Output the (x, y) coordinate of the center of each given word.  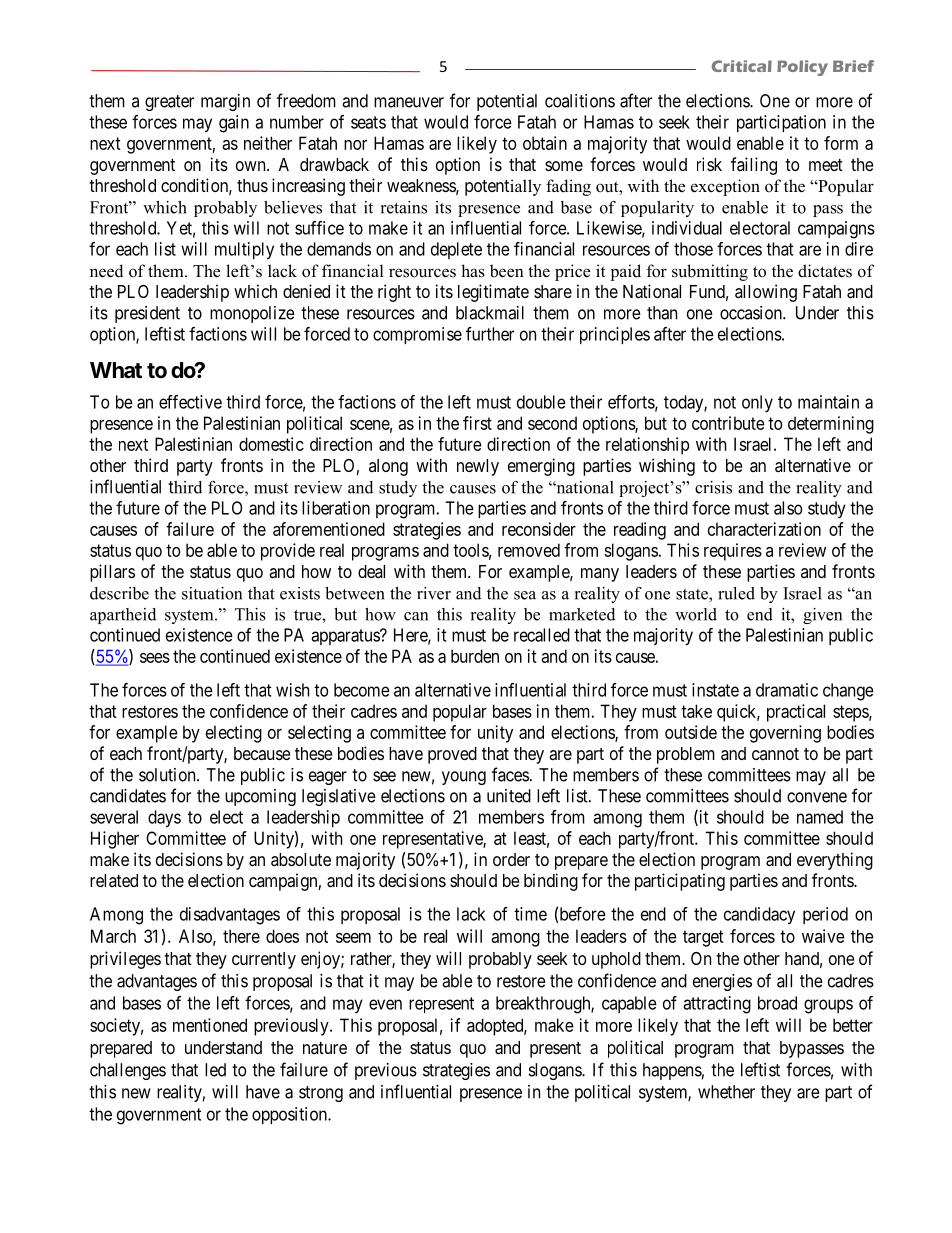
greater (169, 103)
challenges (128, 1071)
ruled (736, 593)
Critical (742, 66)
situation (212, 593)
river (434, 593)
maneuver (409, 102)
